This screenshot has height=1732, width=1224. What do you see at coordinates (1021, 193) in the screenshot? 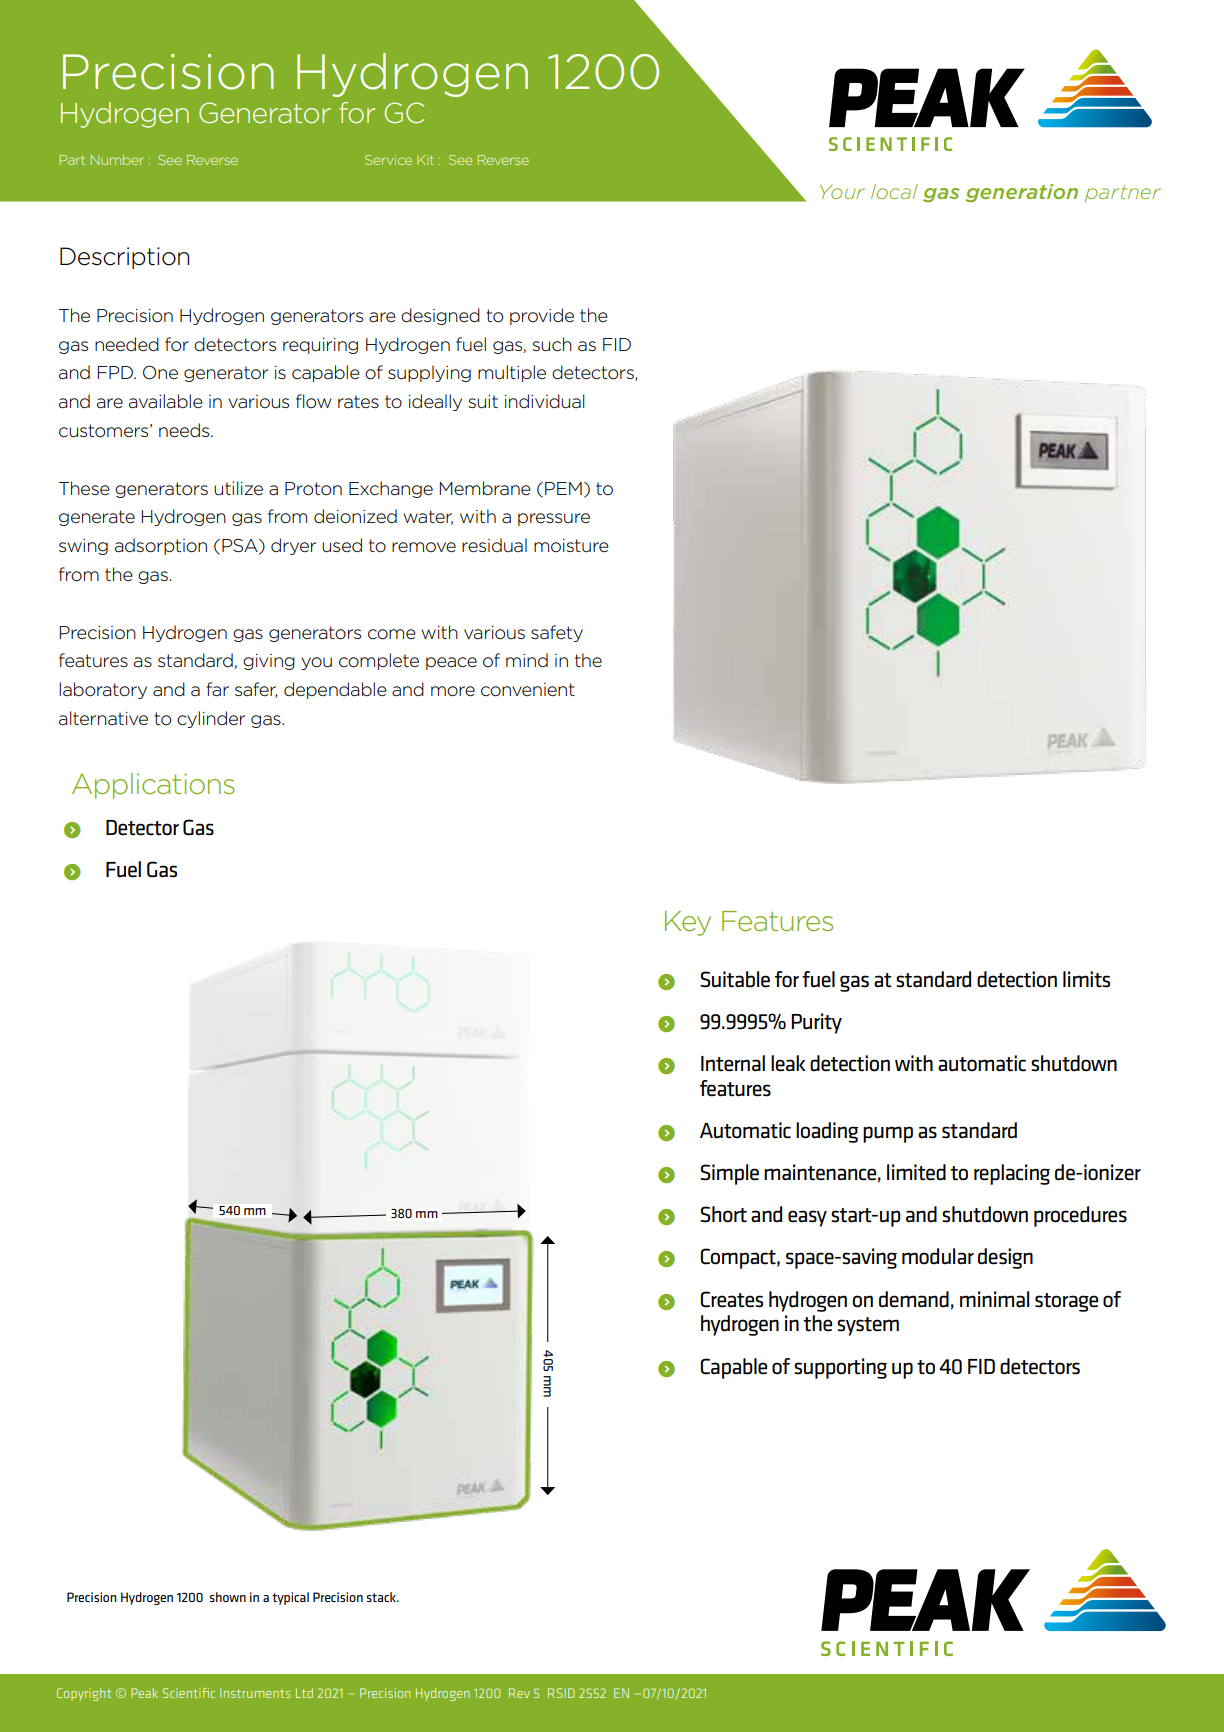
I see `generation` at bounding box center [1021, 193].
